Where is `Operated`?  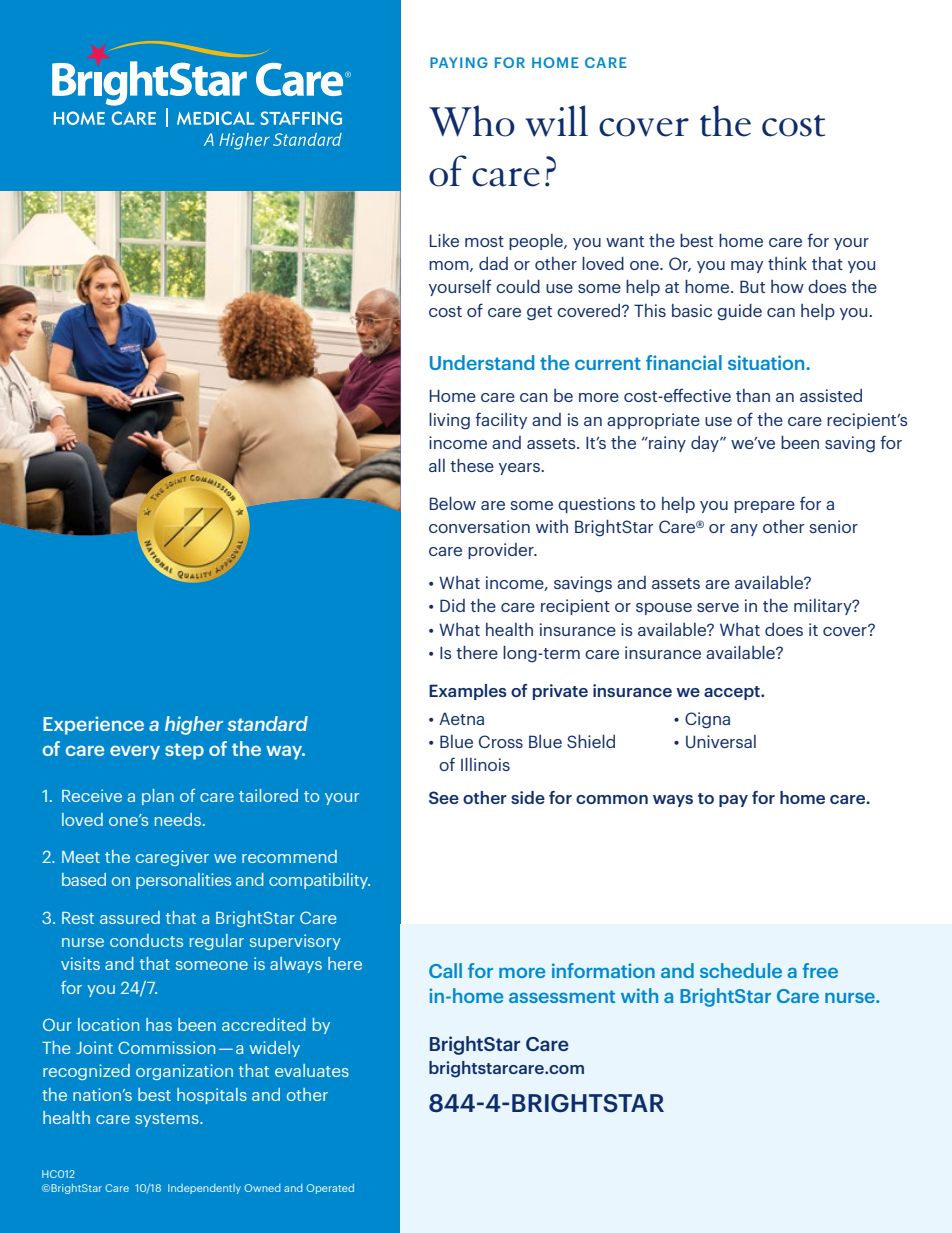
Operated is located at coordinates (330, 1189).
